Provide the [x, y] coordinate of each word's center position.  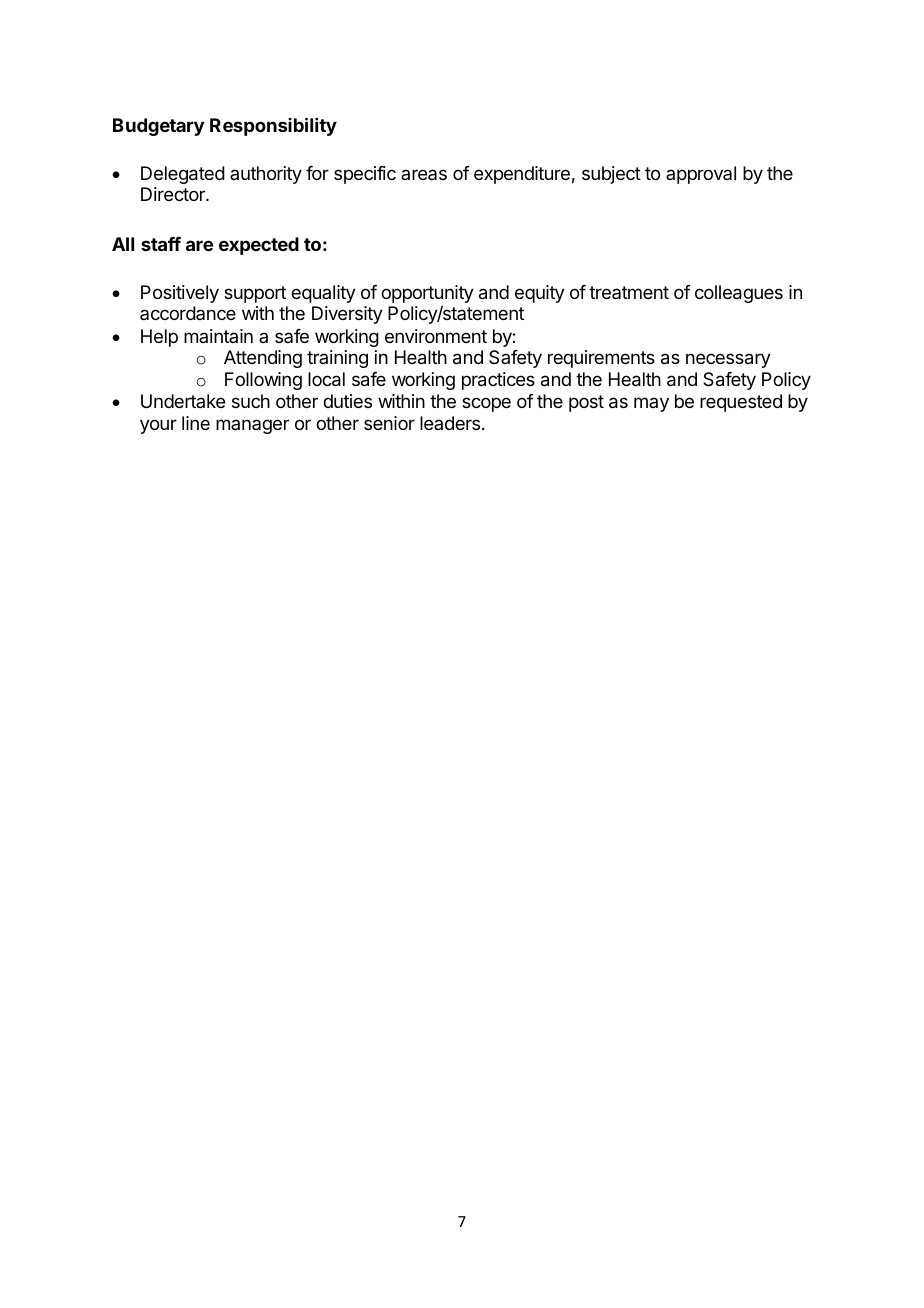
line [196, 423]
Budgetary [158, 127]
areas [424, 174]
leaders [450, 423]
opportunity [427, 295]
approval [701, 175]
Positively [180, 294]
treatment [629, 292]
